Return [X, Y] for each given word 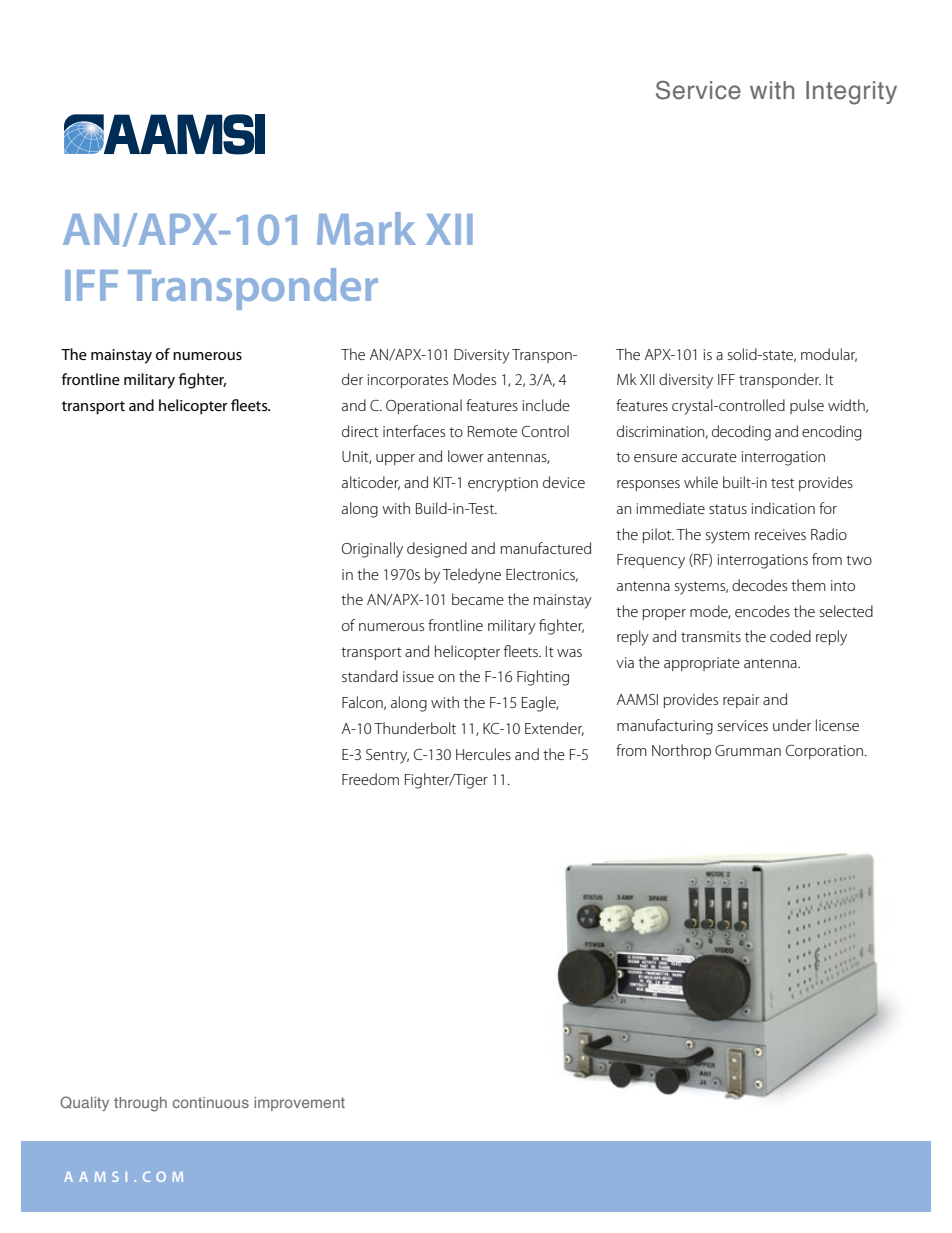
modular [829, 355]
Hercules [483, 754]
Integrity [851, 93]
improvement [299, 1104]
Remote [492, 431]
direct [360, 431]
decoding [741, 433]
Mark [366, 228]
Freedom [370, 779]
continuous [211, 1102]
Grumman [748, 750]
